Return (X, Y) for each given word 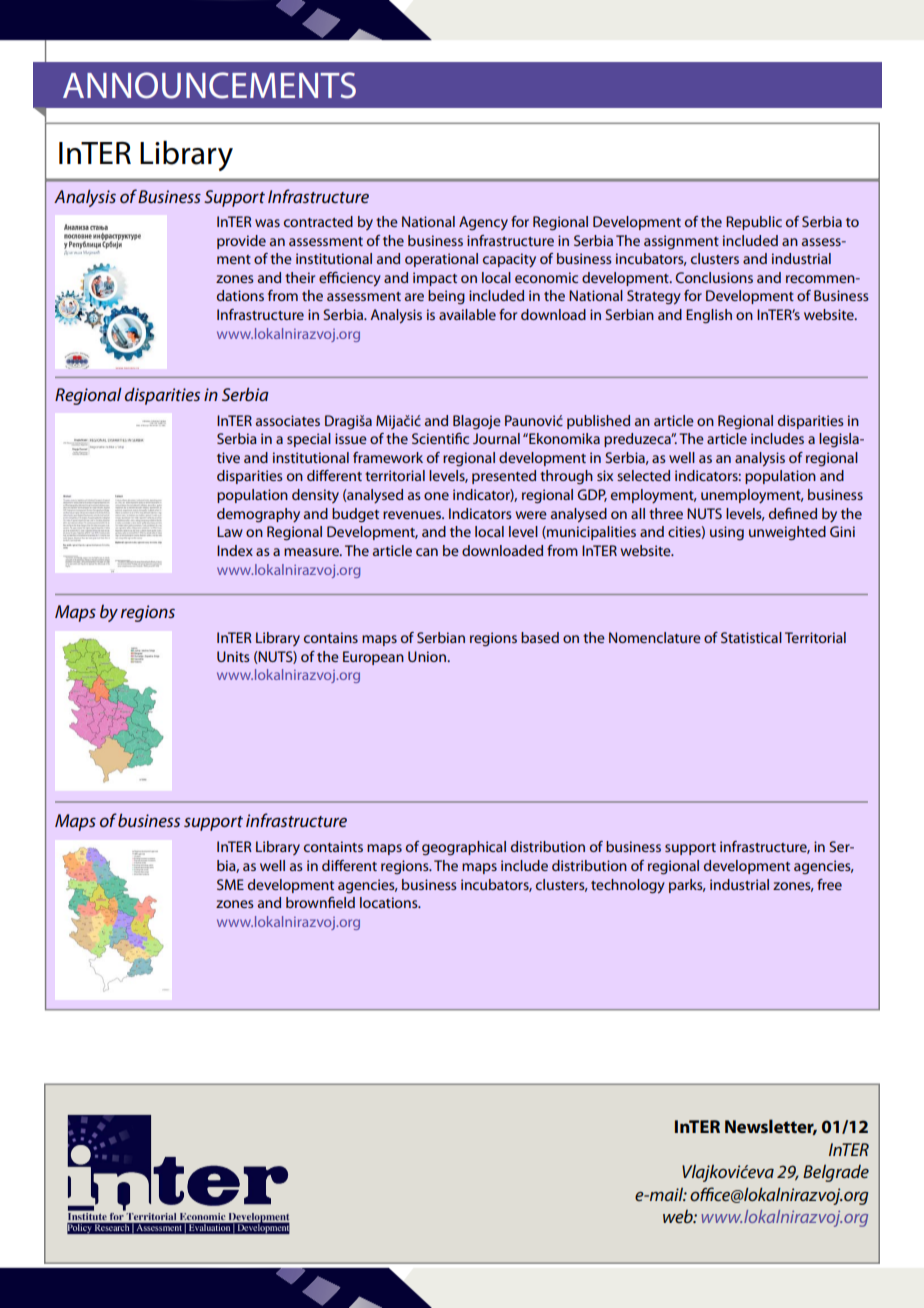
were (531, 515)
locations (390, 902)
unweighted (787, 533)
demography (258, 515)
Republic (754, 223)
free (829, 884)
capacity (509, 260)
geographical (464, 848)
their (300, 277)
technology (628, 886)
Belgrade (836, 1173)
